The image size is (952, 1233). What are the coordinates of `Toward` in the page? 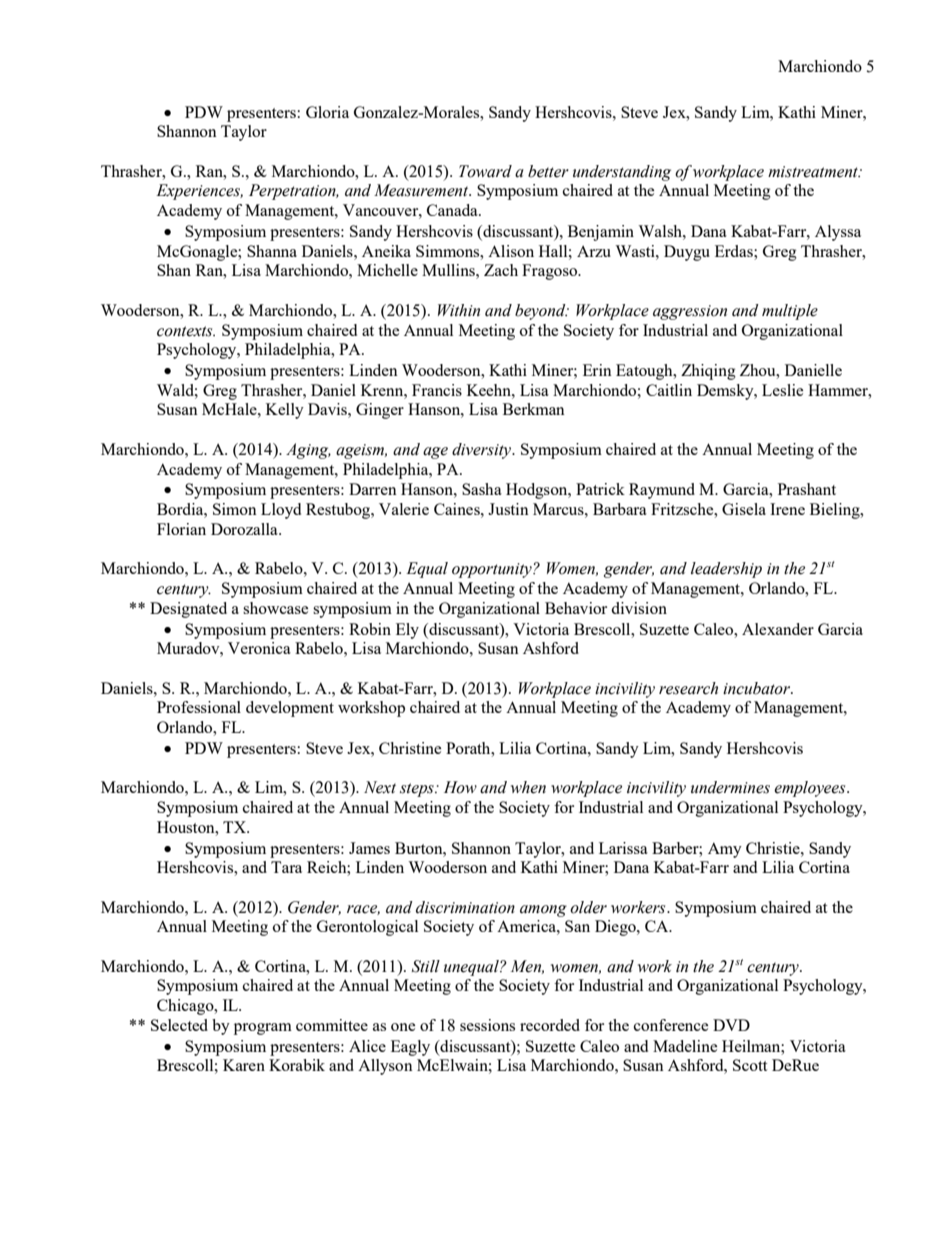 It's located at (485, 171).
